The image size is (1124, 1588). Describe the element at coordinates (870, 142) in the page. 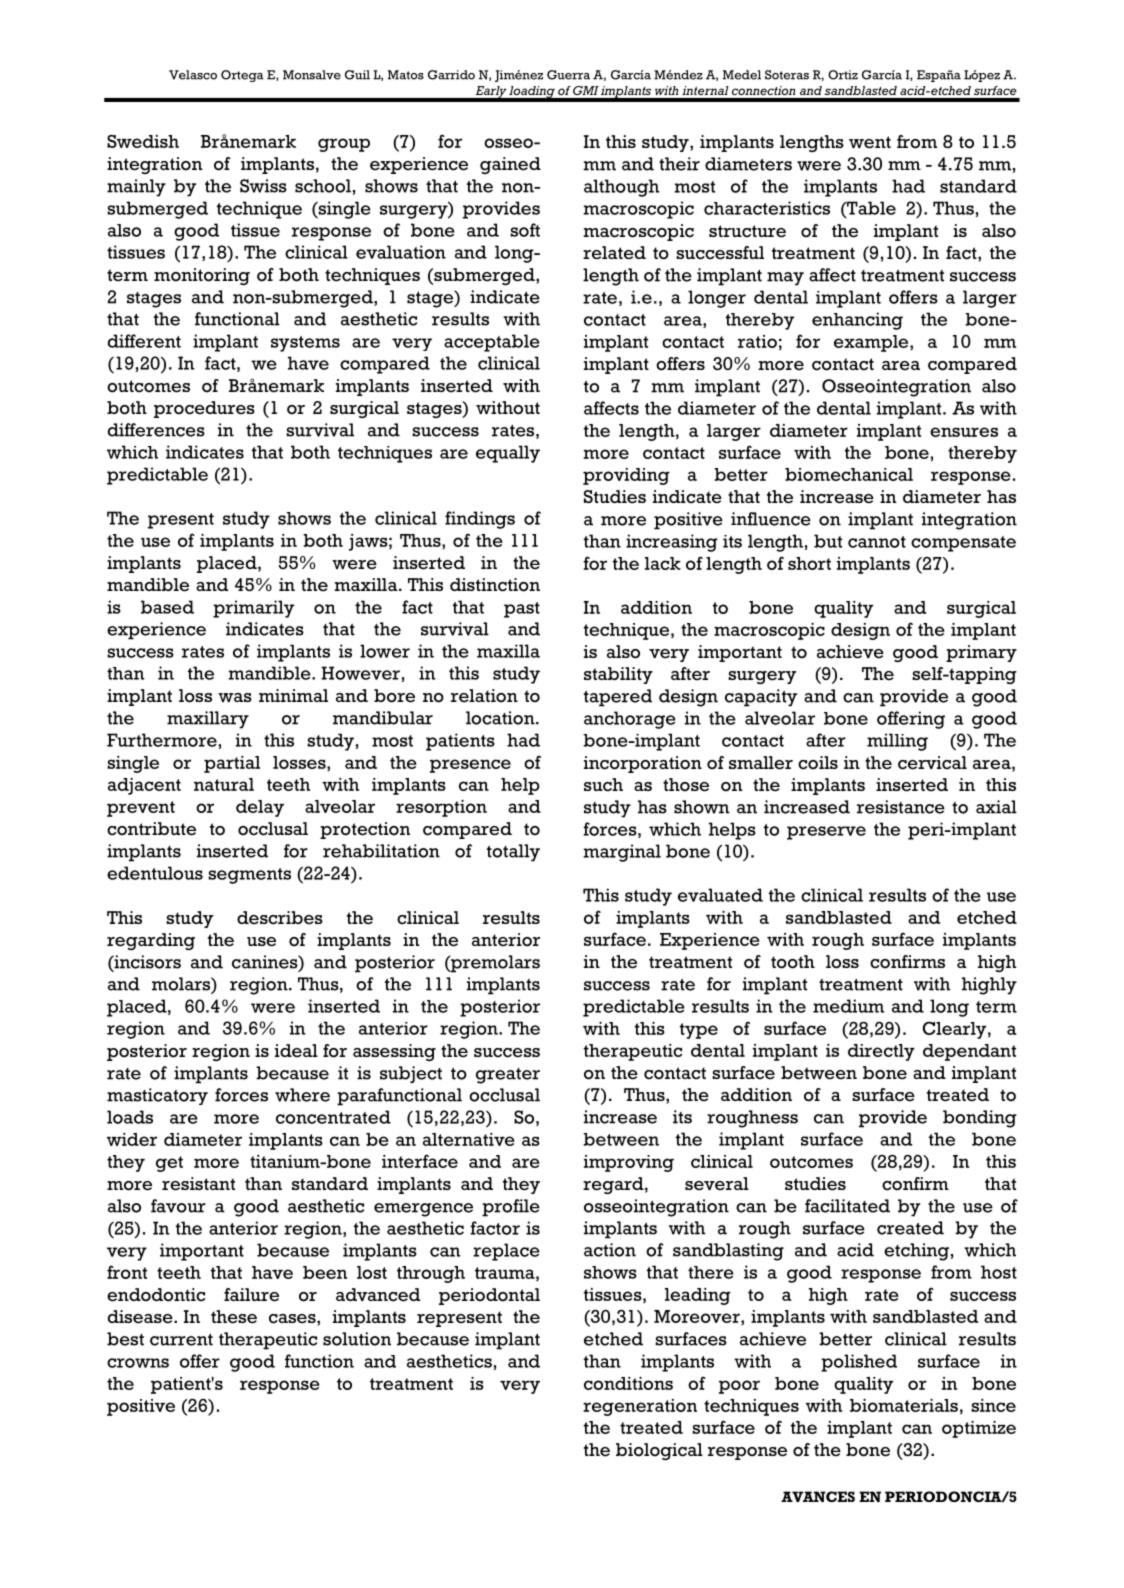

I see `went` at that location.
